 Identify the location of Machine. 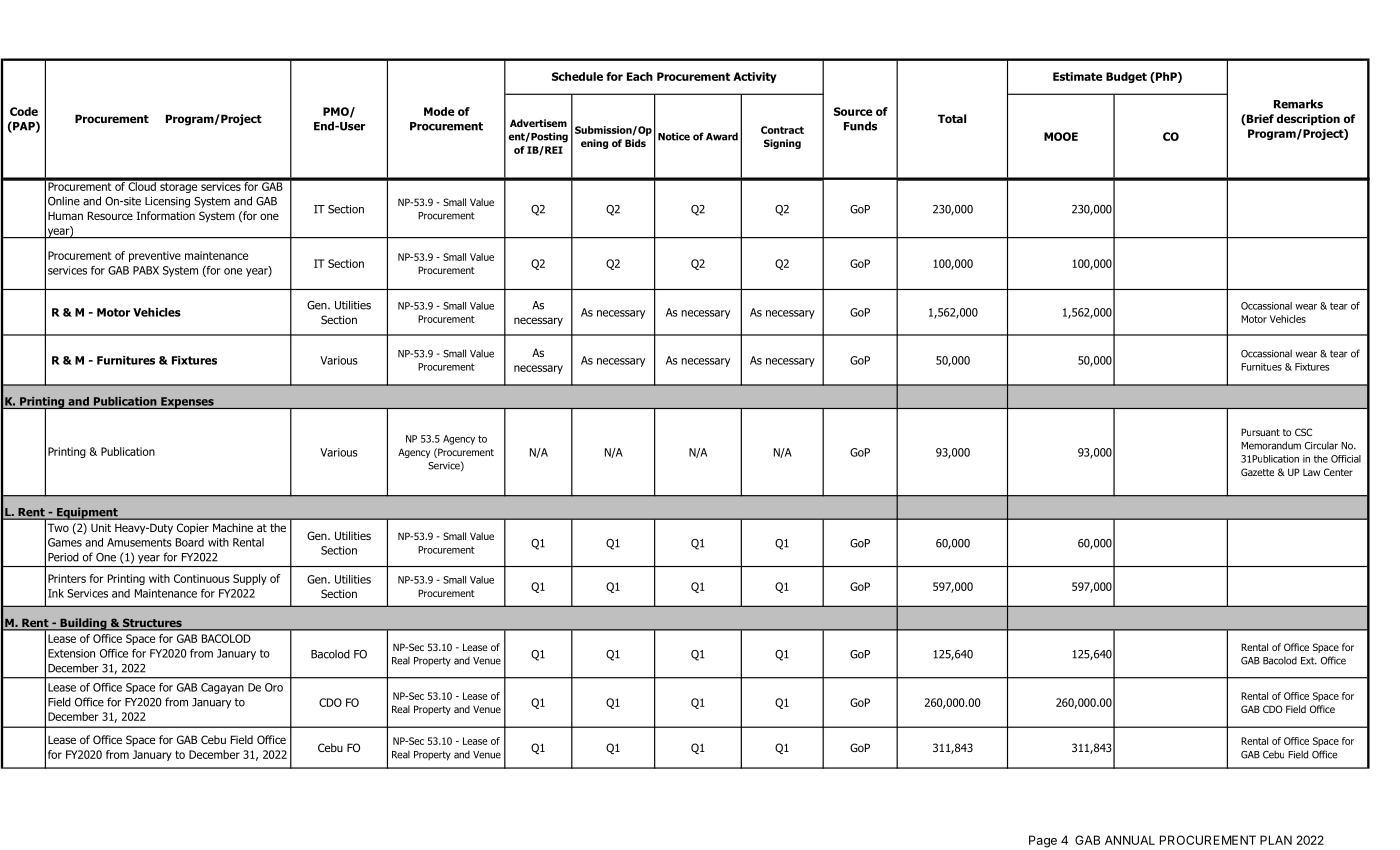
(233, 527).
